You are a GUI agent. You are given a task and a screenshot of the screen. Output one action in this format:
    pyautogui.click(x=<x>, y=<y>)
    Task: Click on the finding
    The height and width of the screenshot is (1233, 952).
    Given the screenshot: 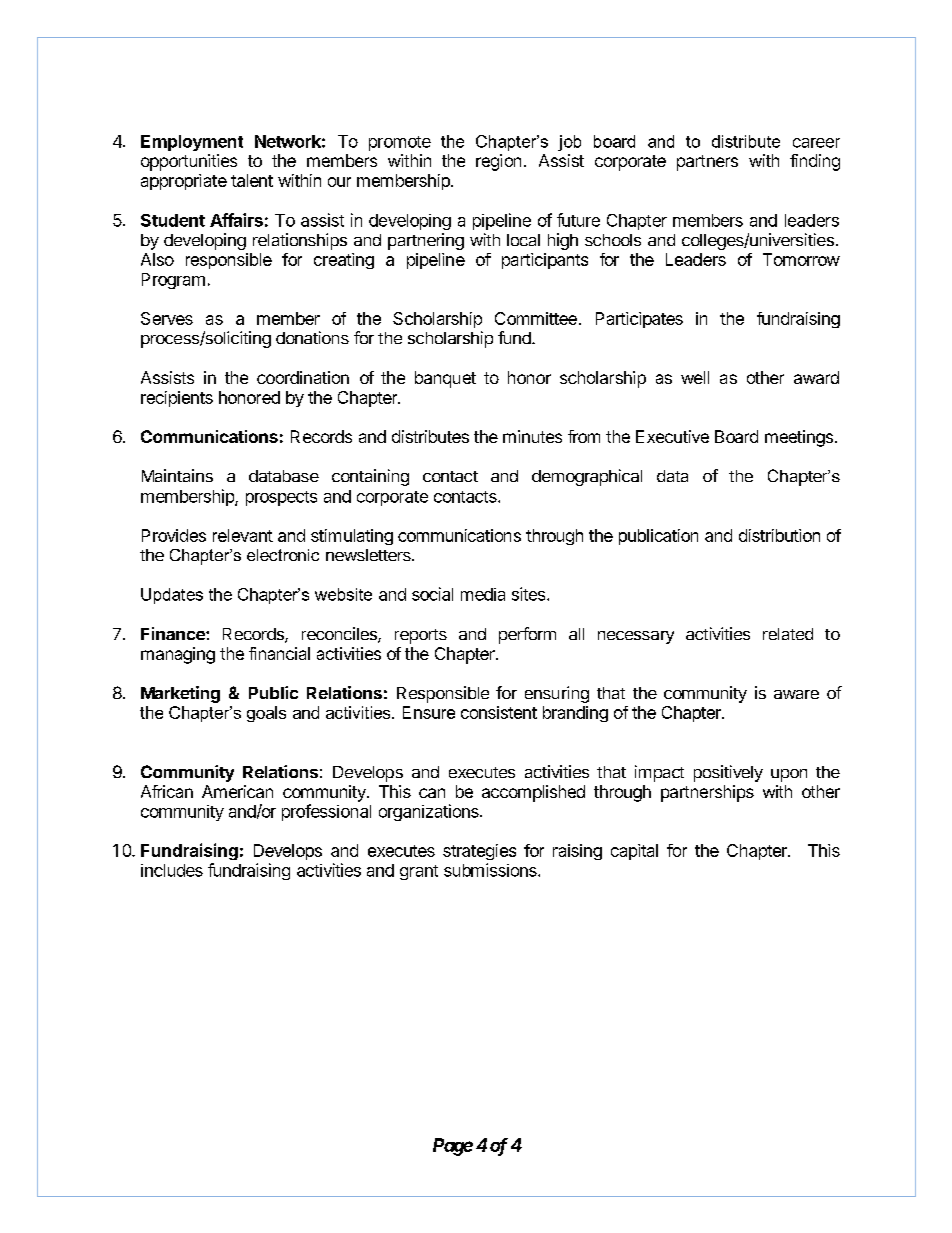 What is the action you would take?
    pyautogui.click(x=815, y=162)
